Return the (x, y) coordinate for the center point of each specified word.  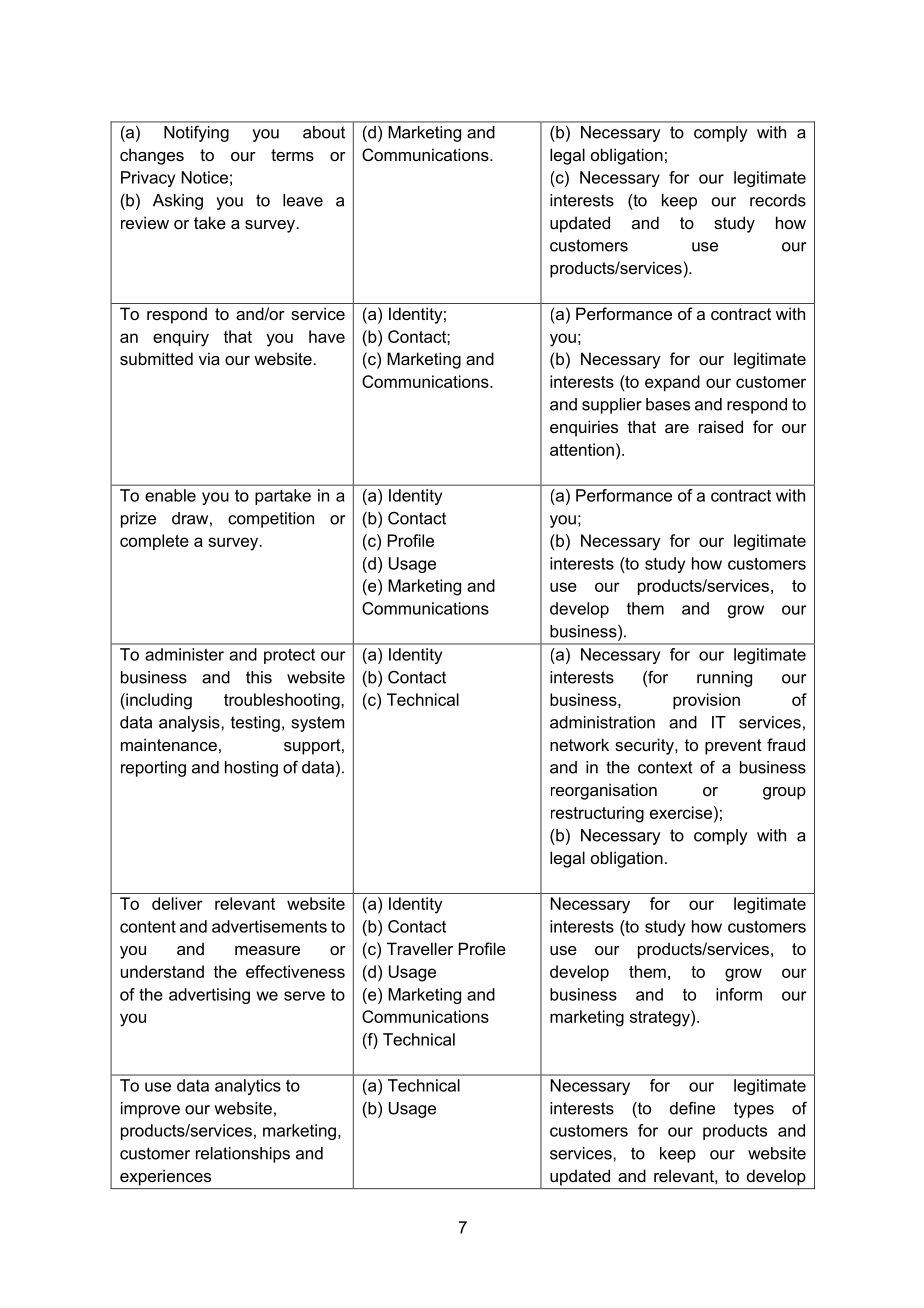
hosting (251, 769)
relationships (243, 1155)
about (324, 132)
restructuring (597, 814)
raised (721, 426)
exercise (681, 812)
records (778, 200)
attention (582, 449)
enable (170, 495)
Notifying (196, 134)
